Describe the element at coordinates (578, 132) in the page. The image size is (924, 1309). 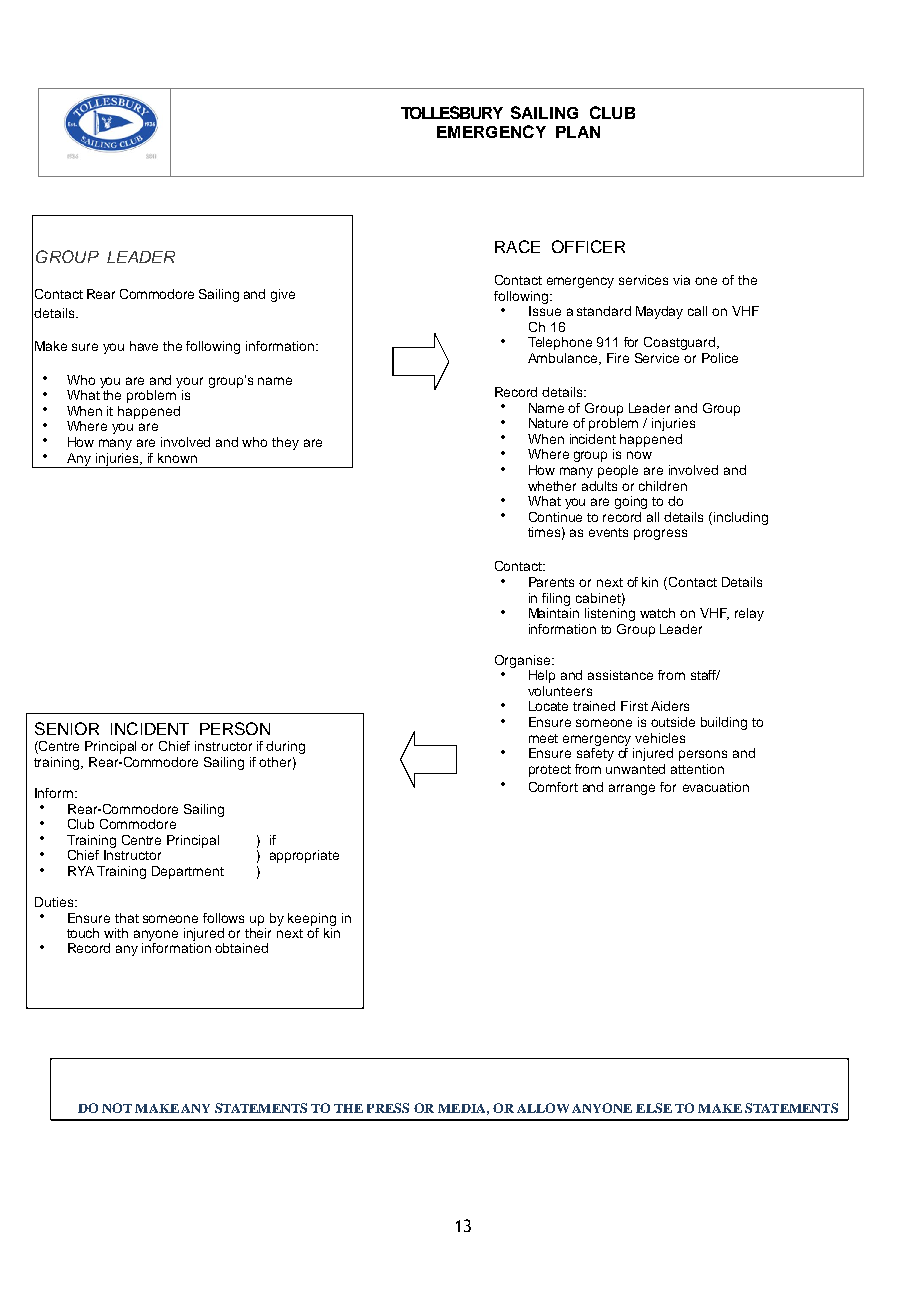
I see `PLAN` at that location.
